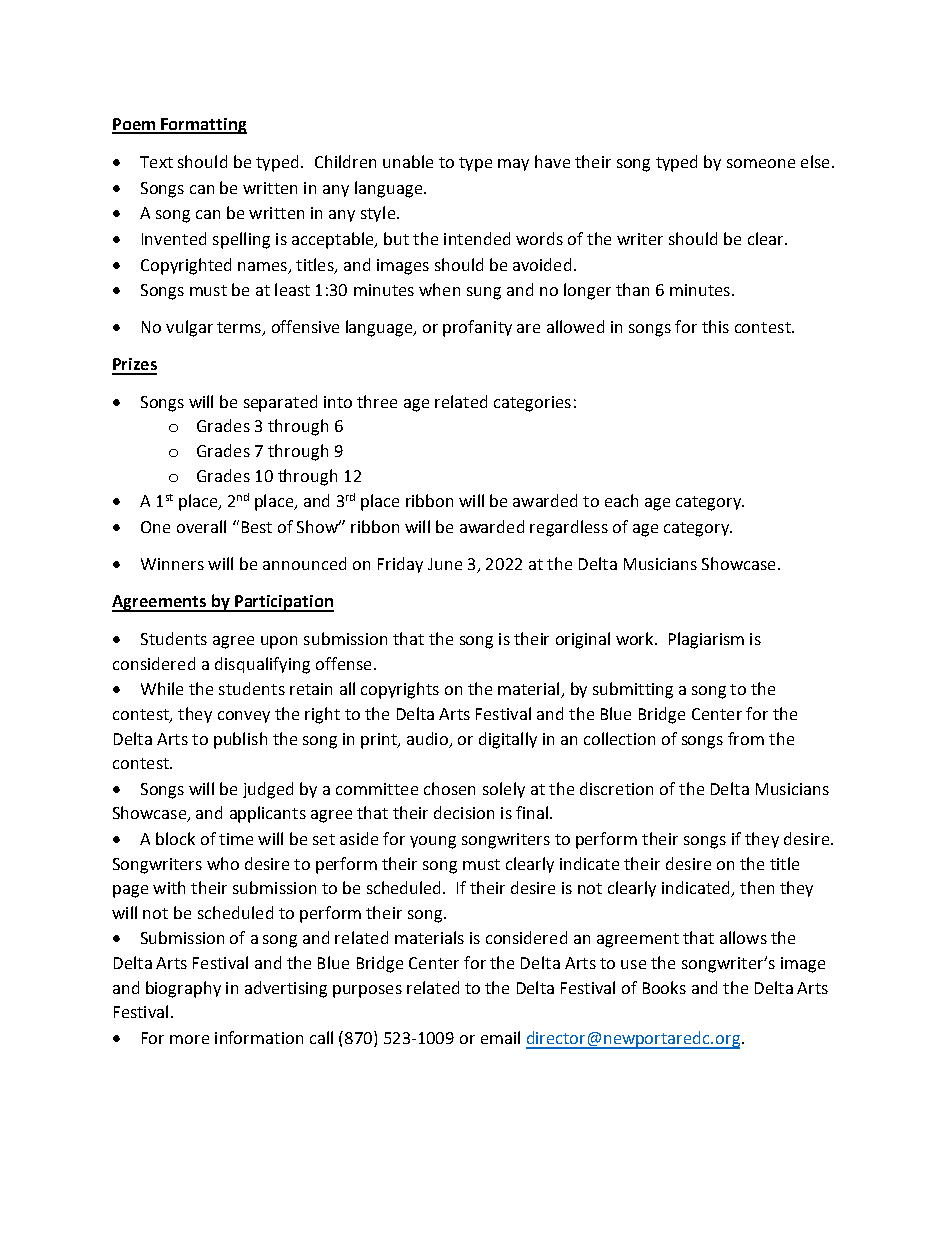 The width and height of the image is (952, 1233). I want to click on Plagiarism, so click(706, 640).
